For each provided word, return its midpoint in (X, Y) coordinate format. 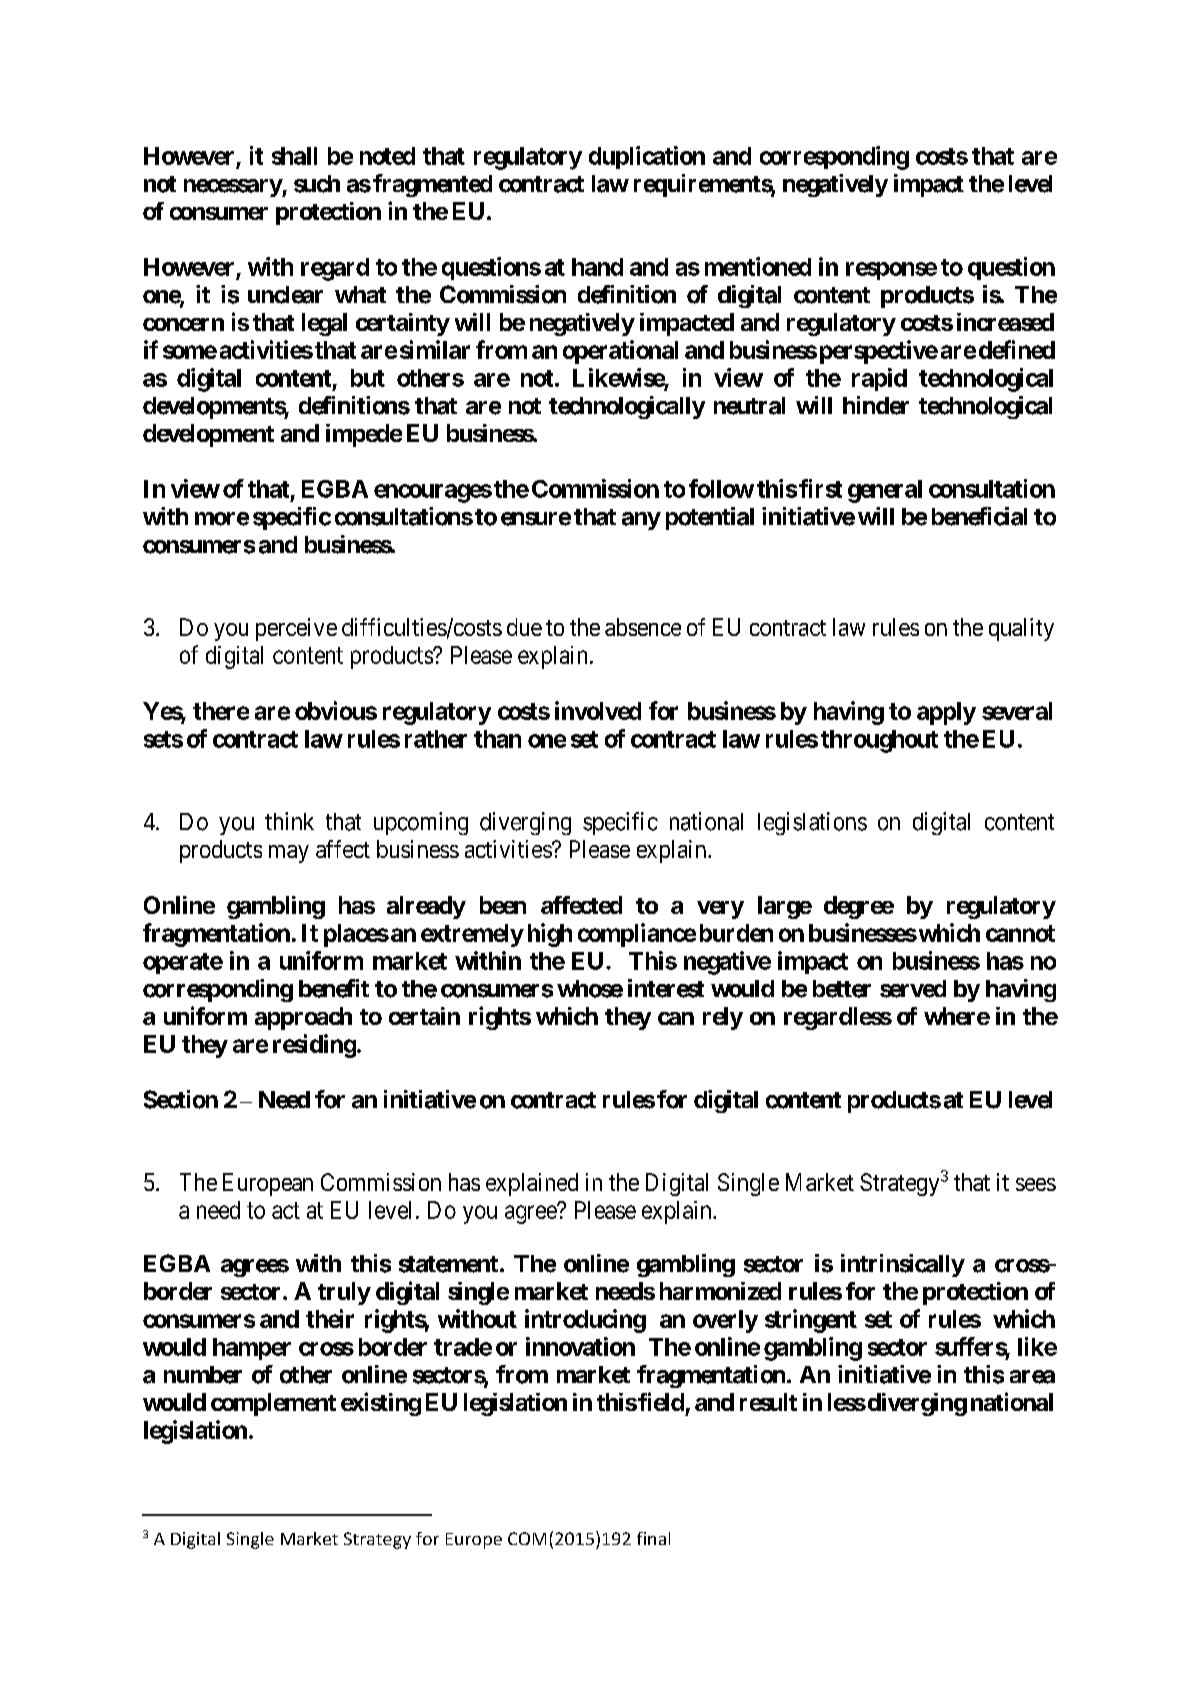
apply (946, 713)
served (913, 989)
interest (666, 988)
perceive (296, 629)
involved (598, 710)
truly (344, 1293)
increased (1005, 322)
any (641, 521)
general (885, 491)
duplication (647, 157)
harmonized (720, 1291)
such (317, 184)
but (368, 378)
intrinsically (903, 1265)
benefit (334, 988)
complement (273, 1404)
